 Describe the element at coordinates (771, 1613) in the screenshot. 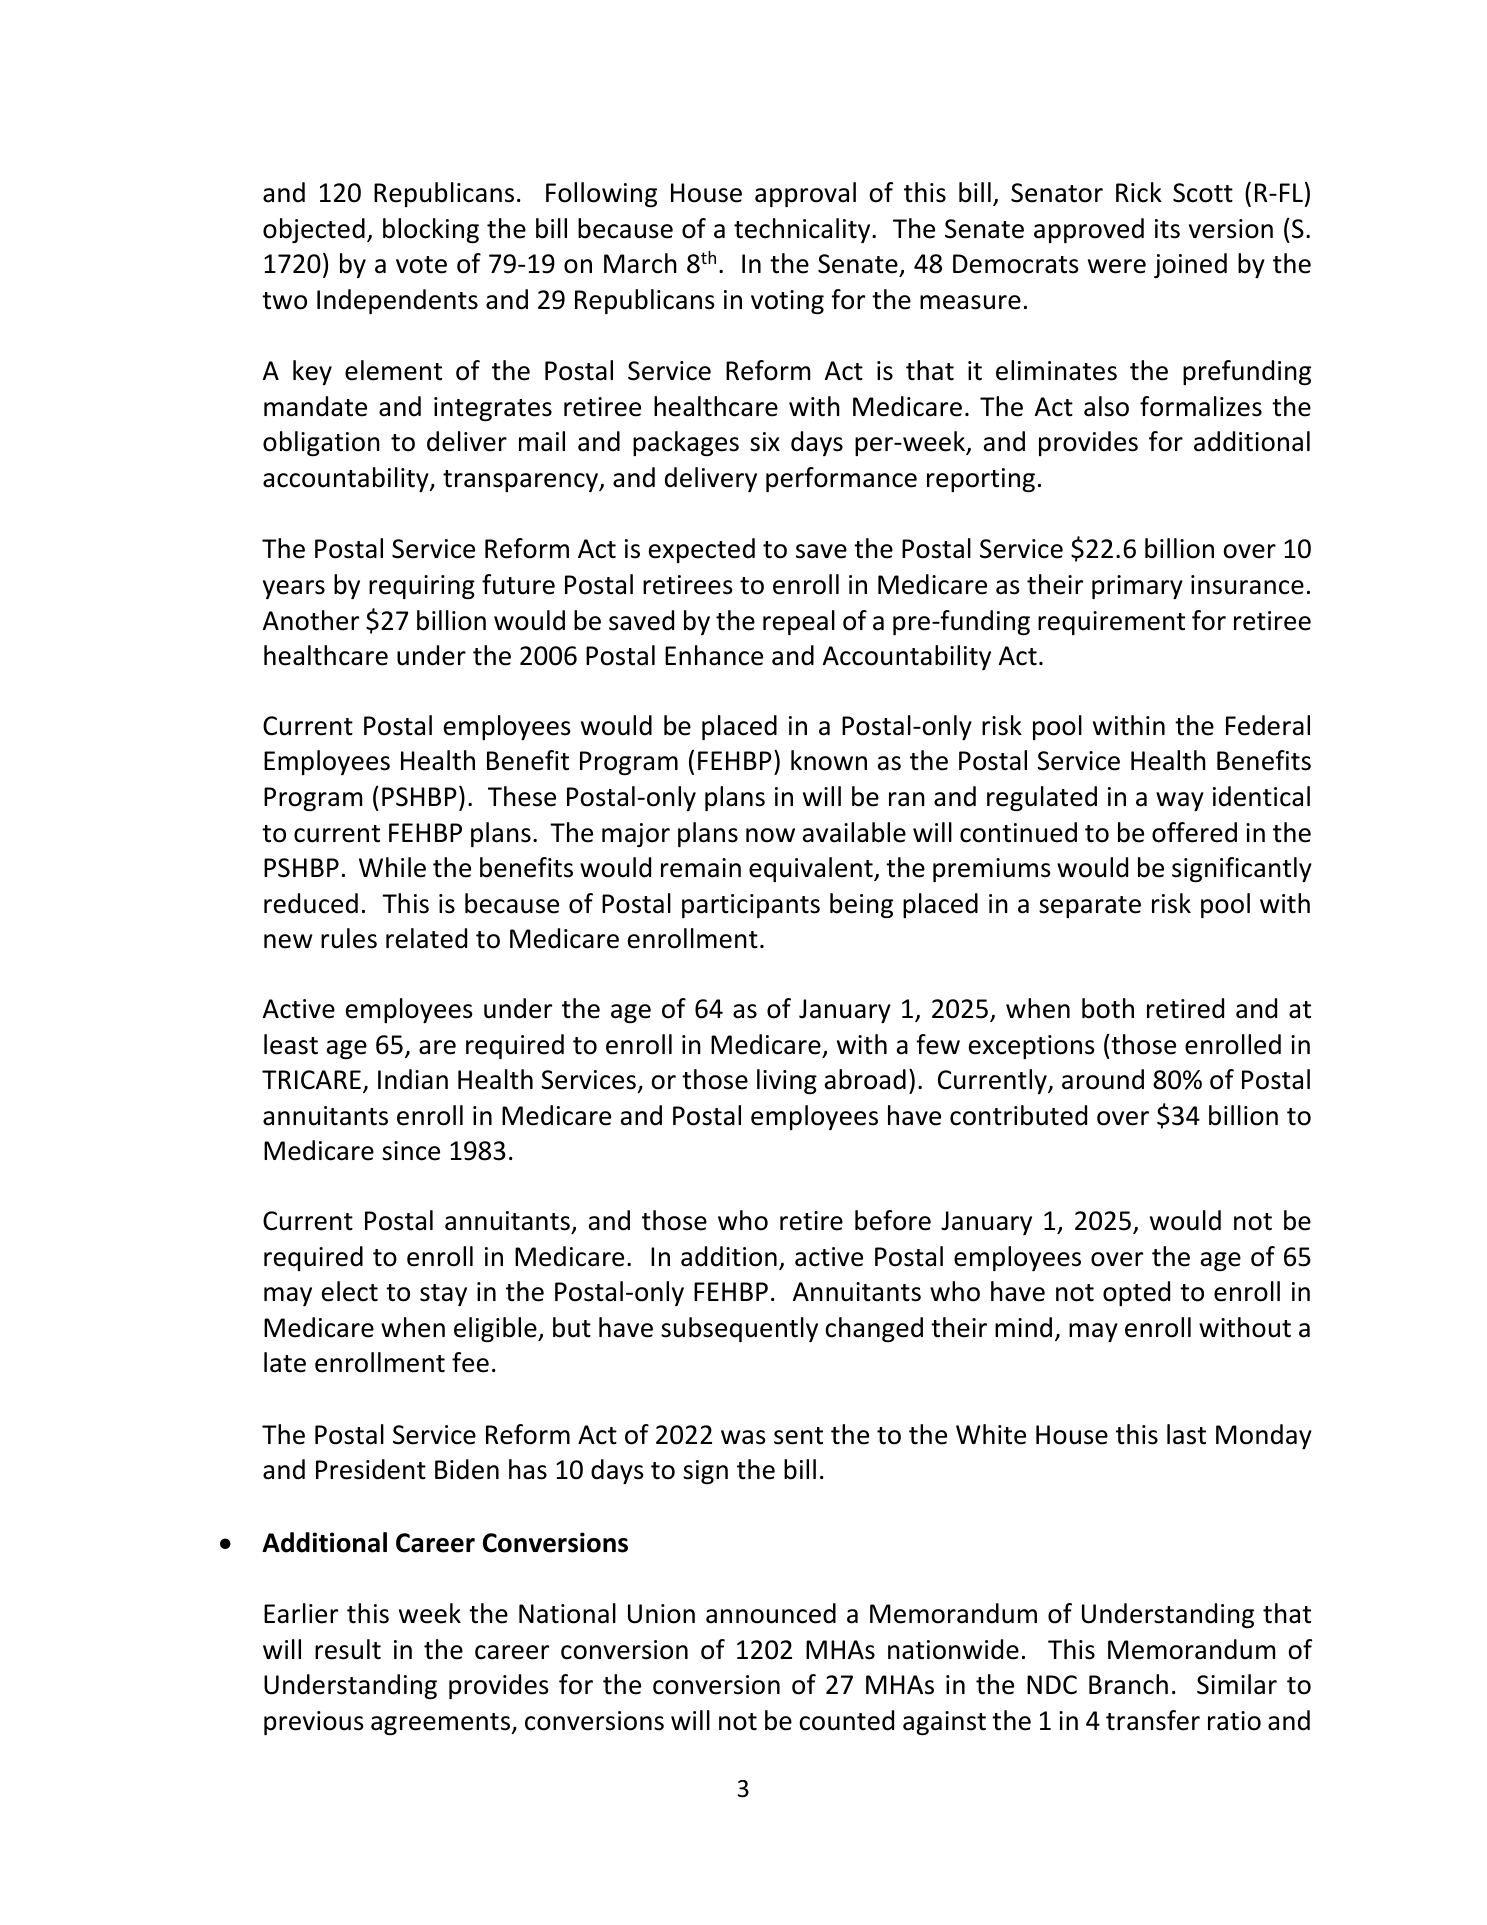

I see `announced` at that location.
